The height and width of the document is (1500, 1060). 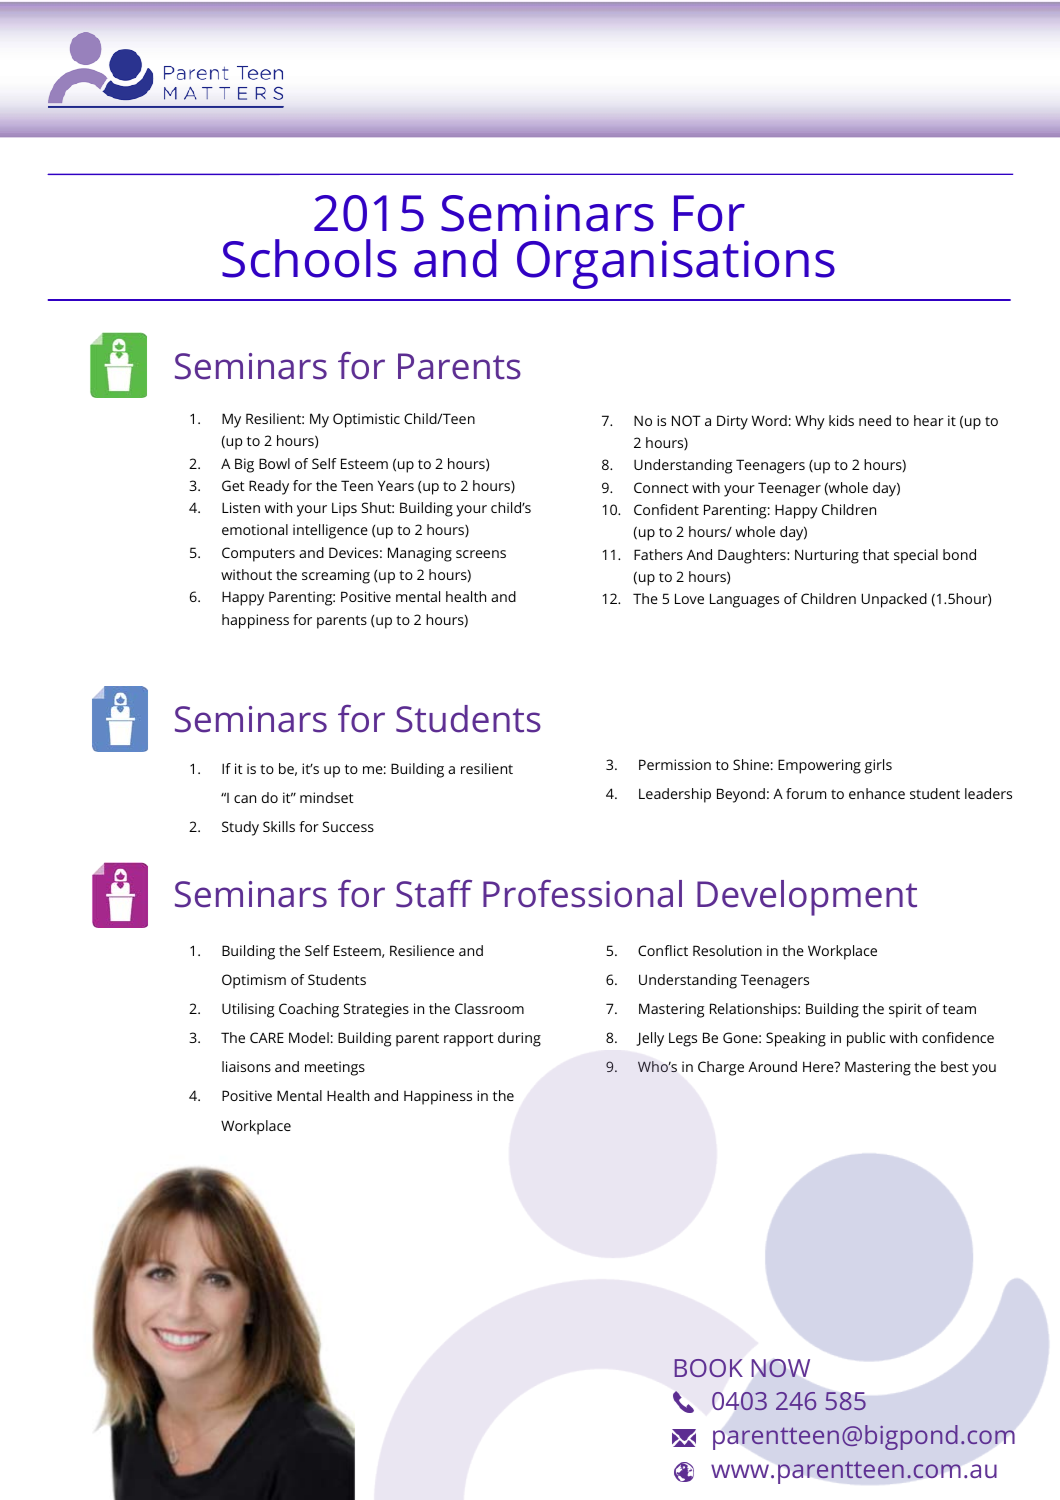 I want to click on Schools, so click(x=309, y=258).
